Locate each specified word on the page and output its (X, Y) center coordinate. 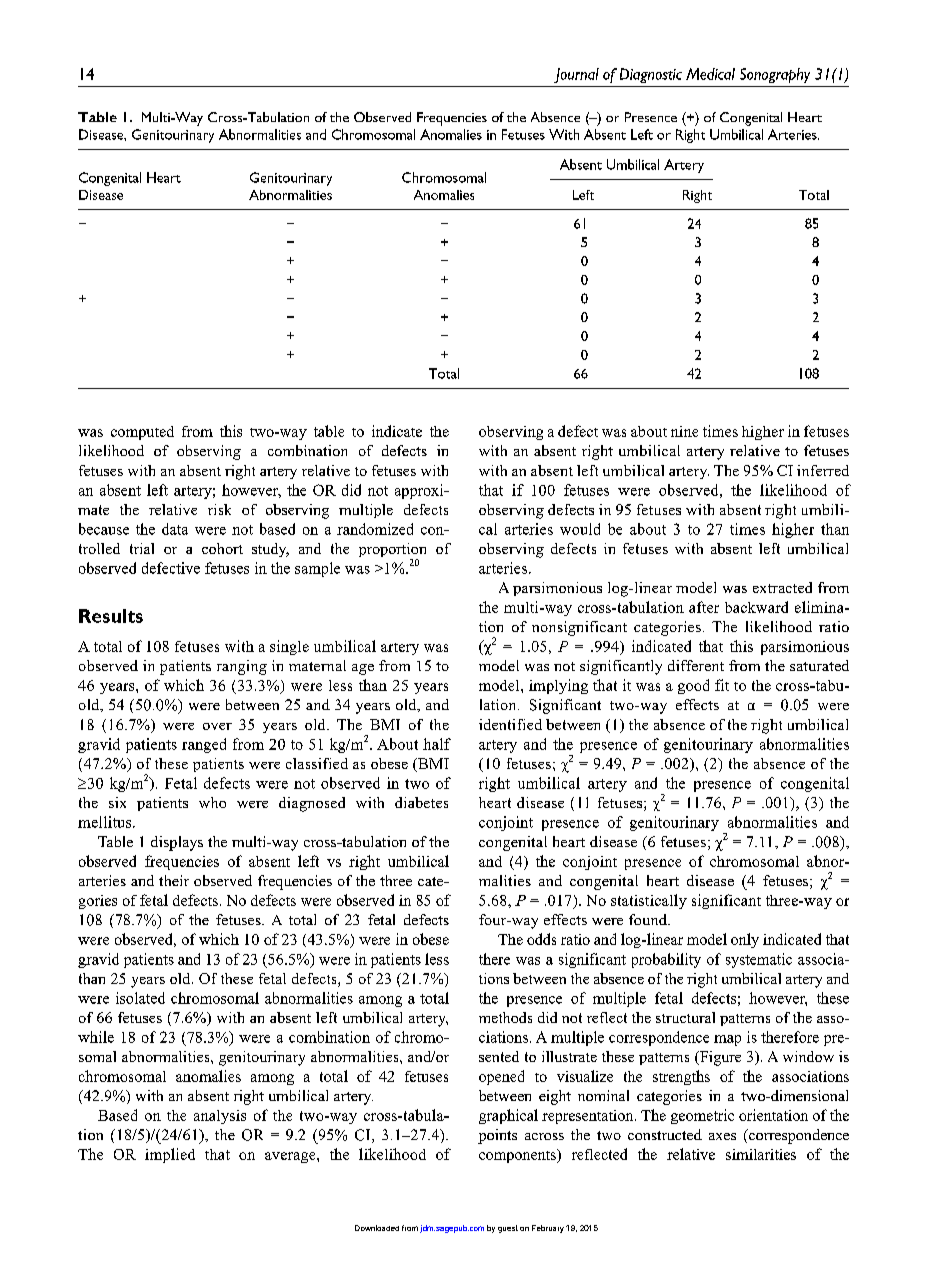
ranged (204, 745)
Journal (576, 75)
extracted (782, 587)
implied (170, 1155)
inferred (823, 470)
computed (142, 433)
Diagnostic (651, 75)
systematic (759, 960)
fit (722, 685)
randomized (375, 529)
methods (505, 1017)
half (437, 744)
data (175, 529)
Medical (710, 74)
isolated (140, 998)
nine (684, 431)
